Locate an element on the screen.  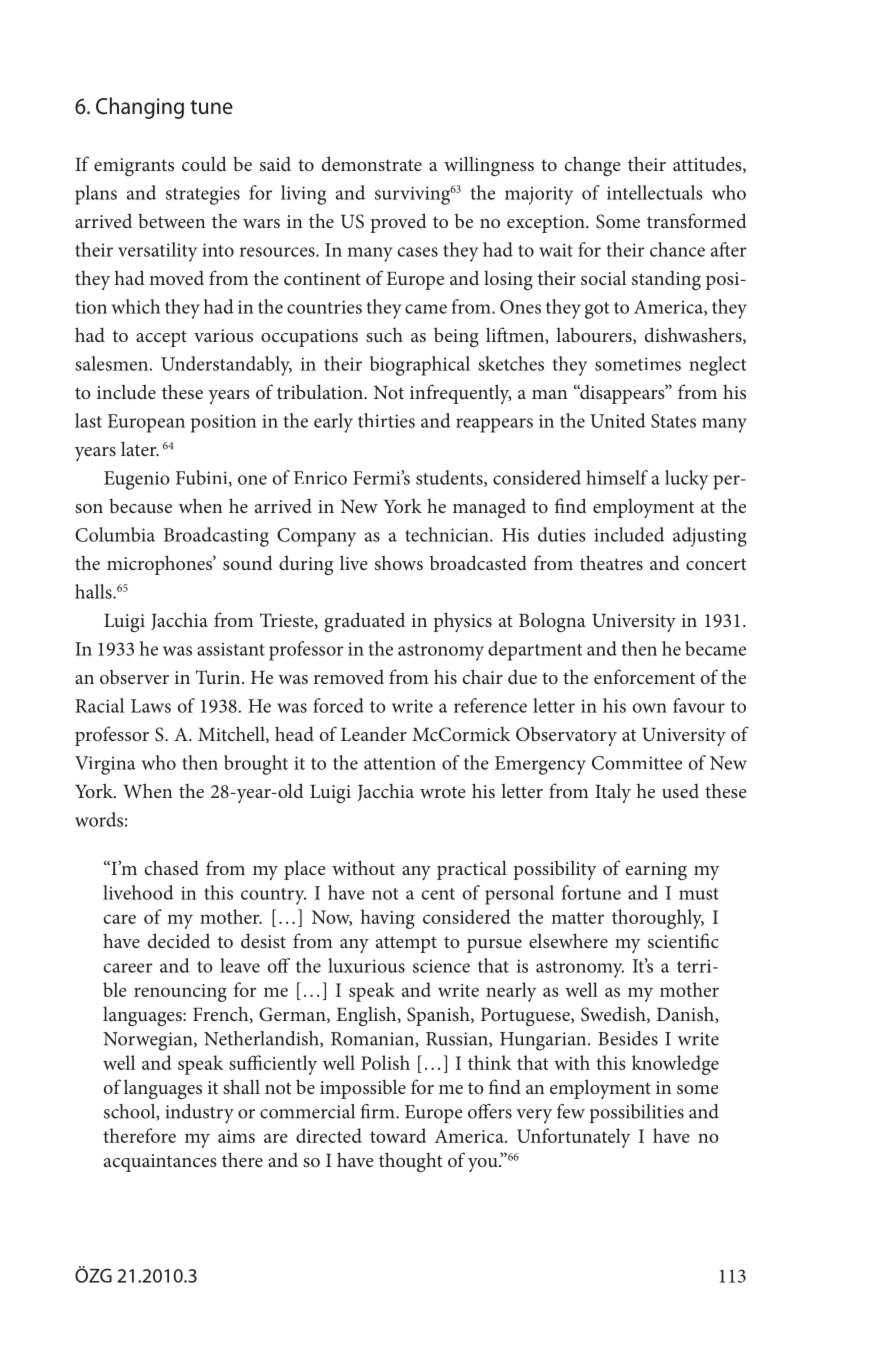
Leander is located at coordinates (374, 733).
